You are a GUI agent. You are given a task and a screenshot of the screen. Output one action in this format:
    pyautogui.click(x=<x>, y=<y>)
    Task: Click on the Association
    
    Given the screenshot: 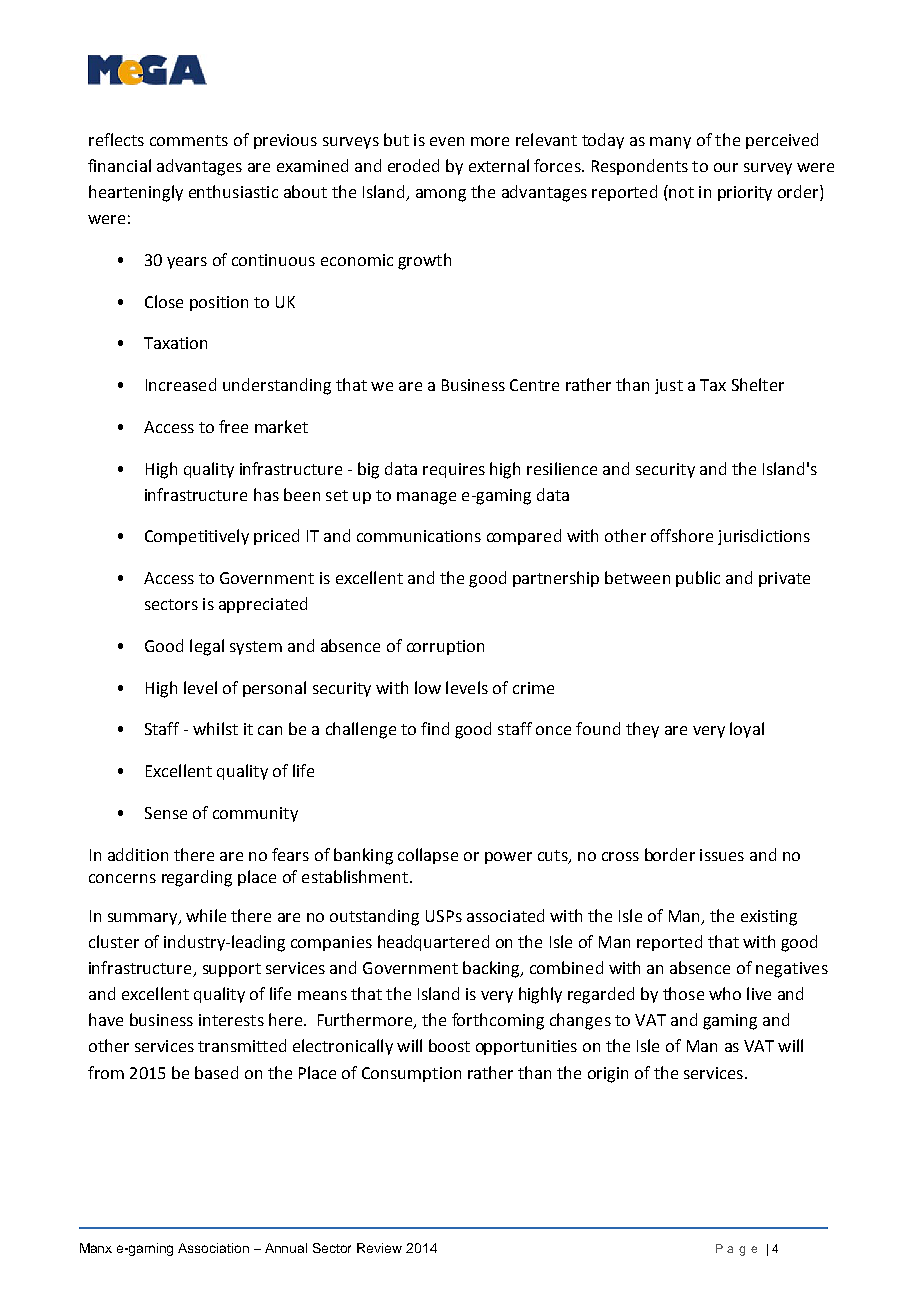 What is the action you would take?
    pyautogui.click(x=213, y=1248)
